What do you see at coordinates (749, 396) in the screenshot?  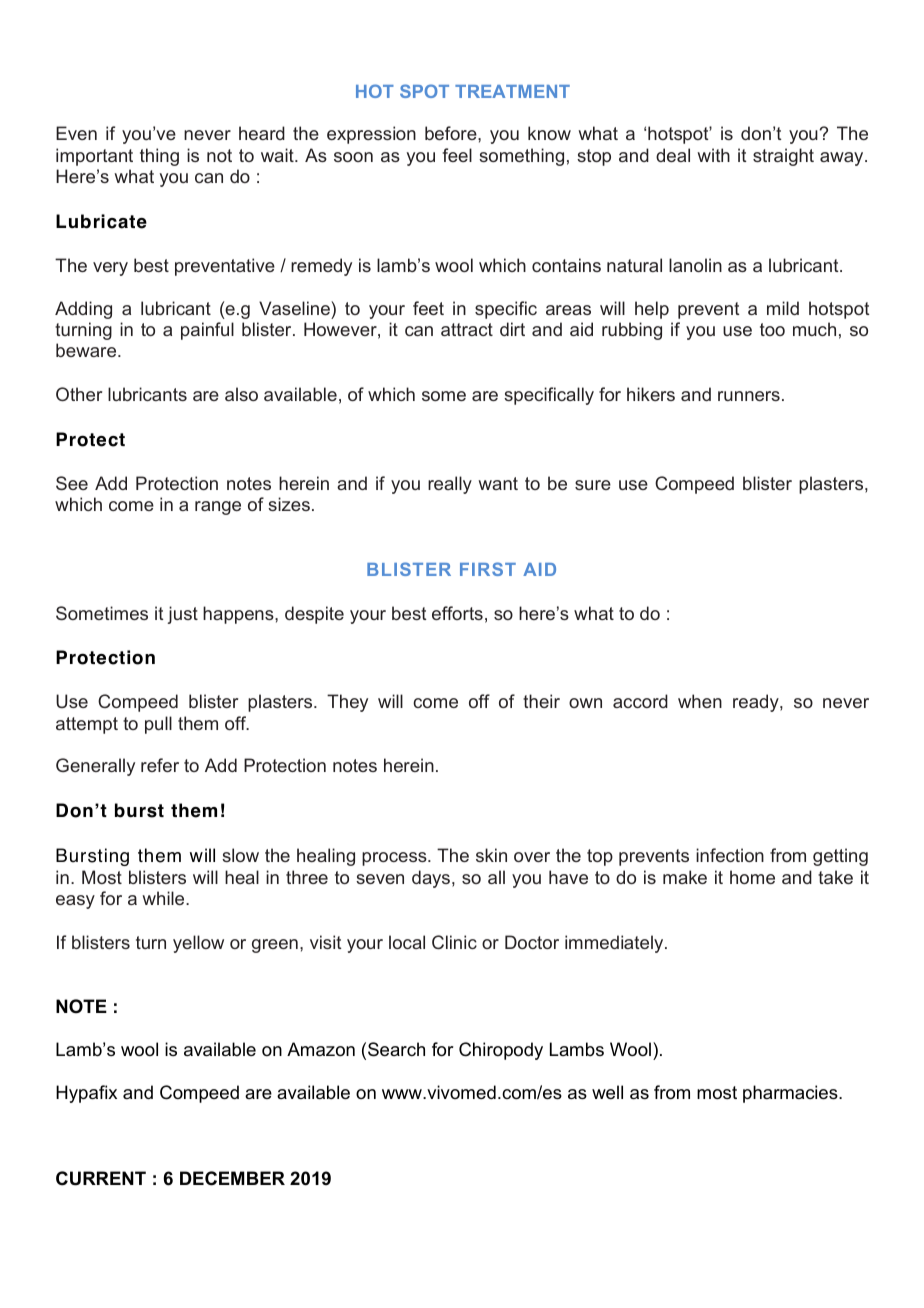 I see `runners` at bounding box center [749, 396].
